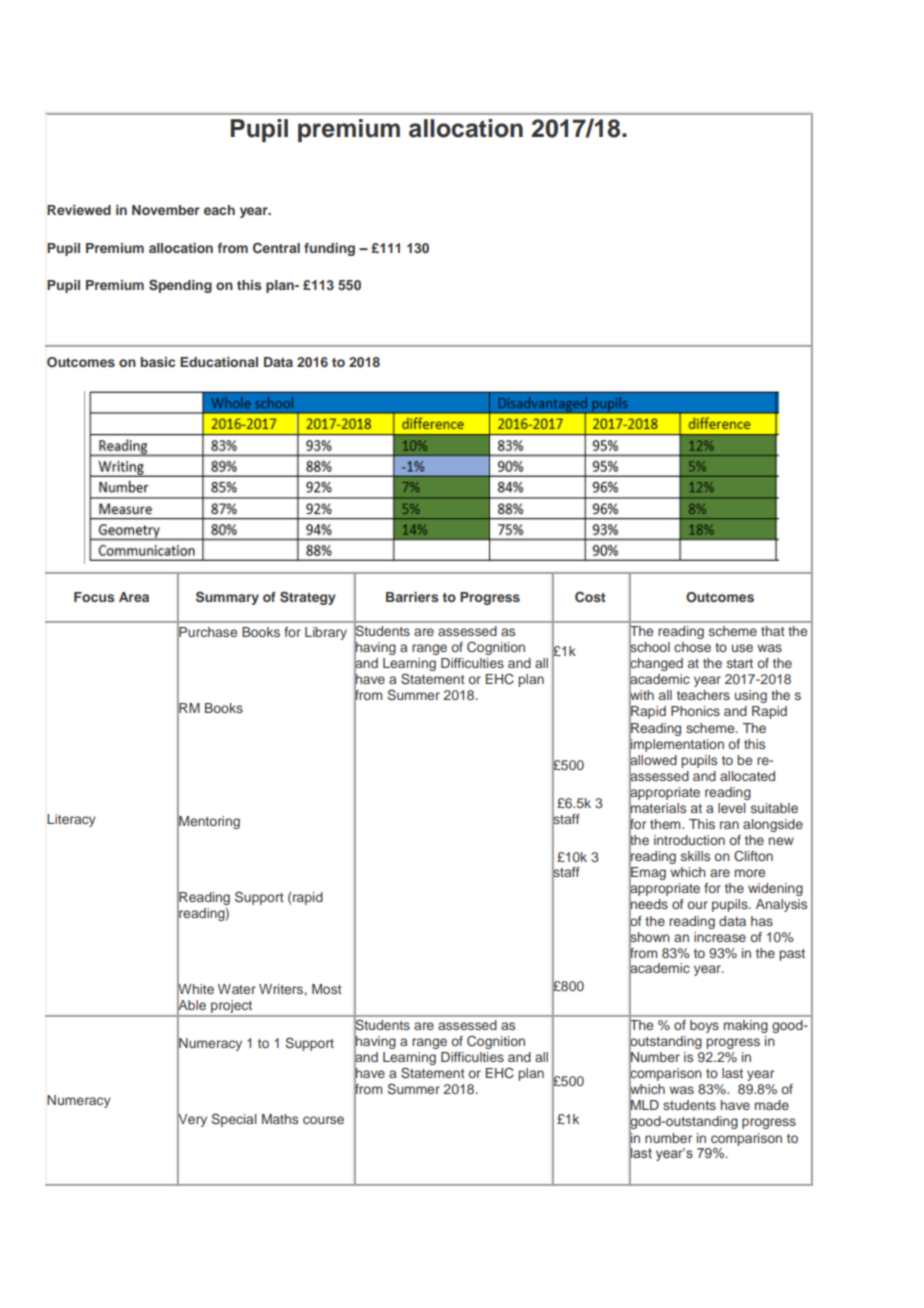 This screenshot has height=1308, width=924. What do you see at coordinates (329, 249) in the screenshot?
I see `funding` at bounding box center [329, 249].
